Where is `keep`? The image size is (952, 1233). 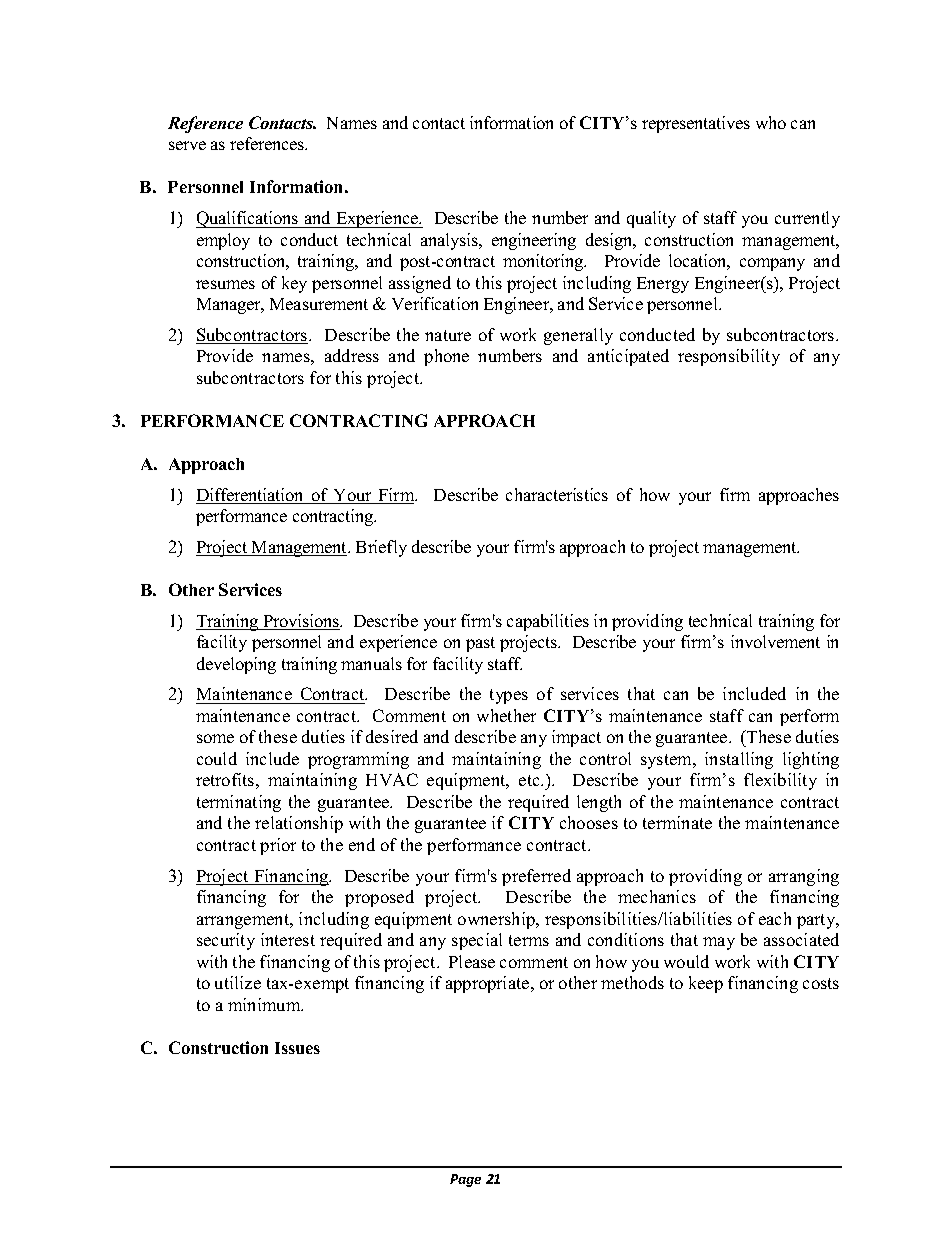
keep is located at coordinates (706, 984).
